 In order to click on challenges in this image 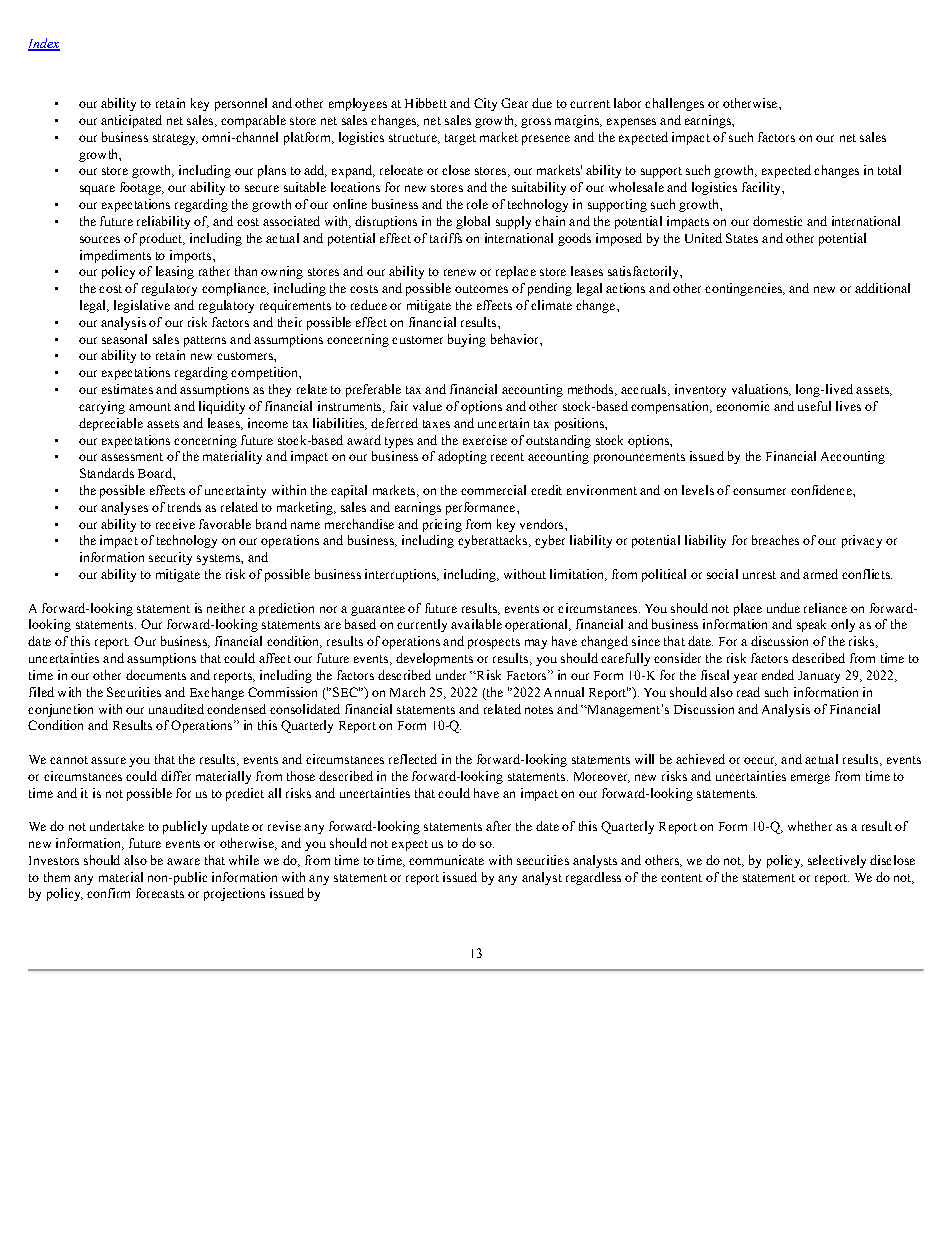, I will do `click(674, 104)`.
